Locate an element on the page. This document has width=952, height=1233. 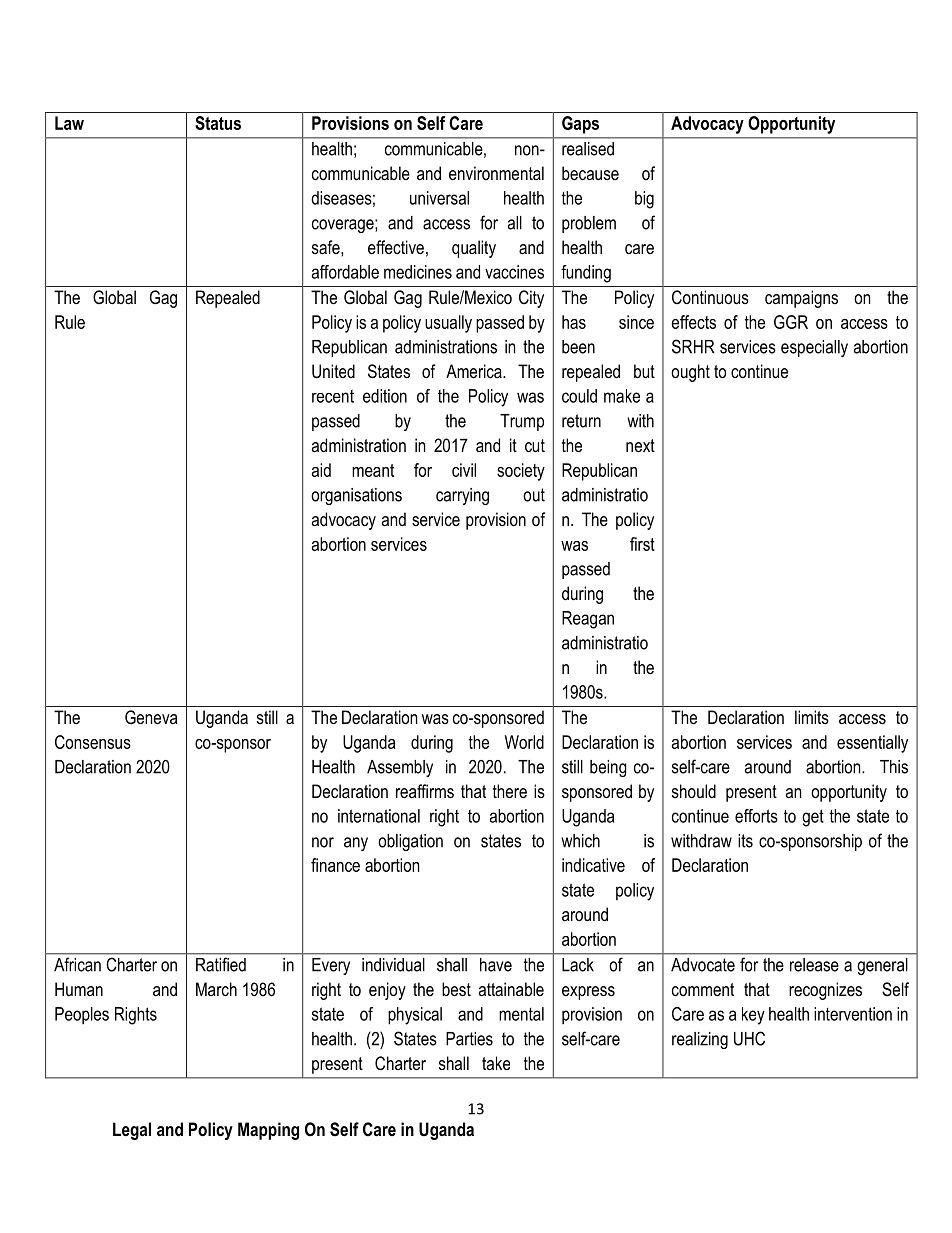
limits is located at coordinates (812, 717).
